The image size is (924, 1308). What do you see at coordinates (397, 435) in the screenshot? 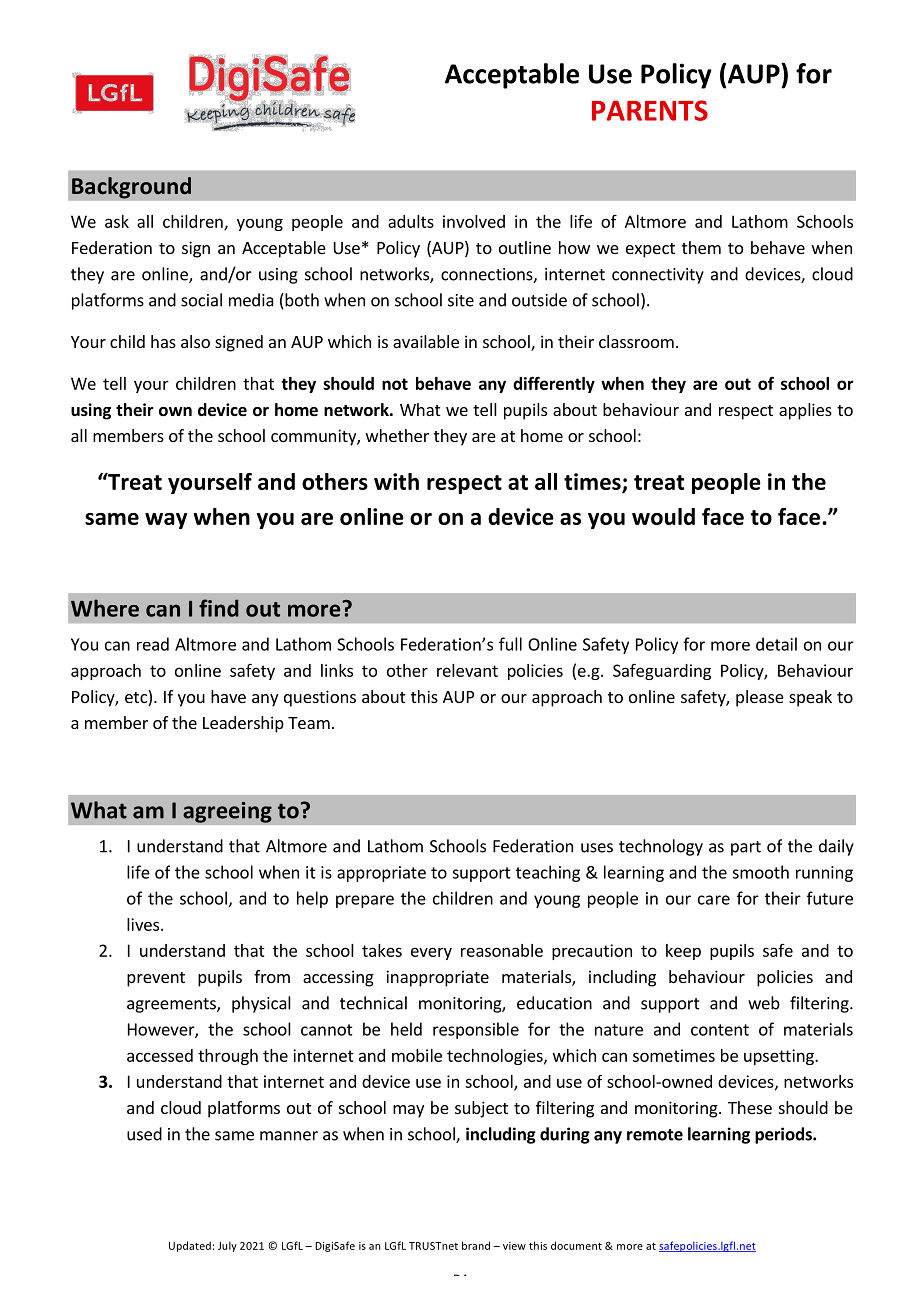
I see `whether` at bounding box center [397, 435].
